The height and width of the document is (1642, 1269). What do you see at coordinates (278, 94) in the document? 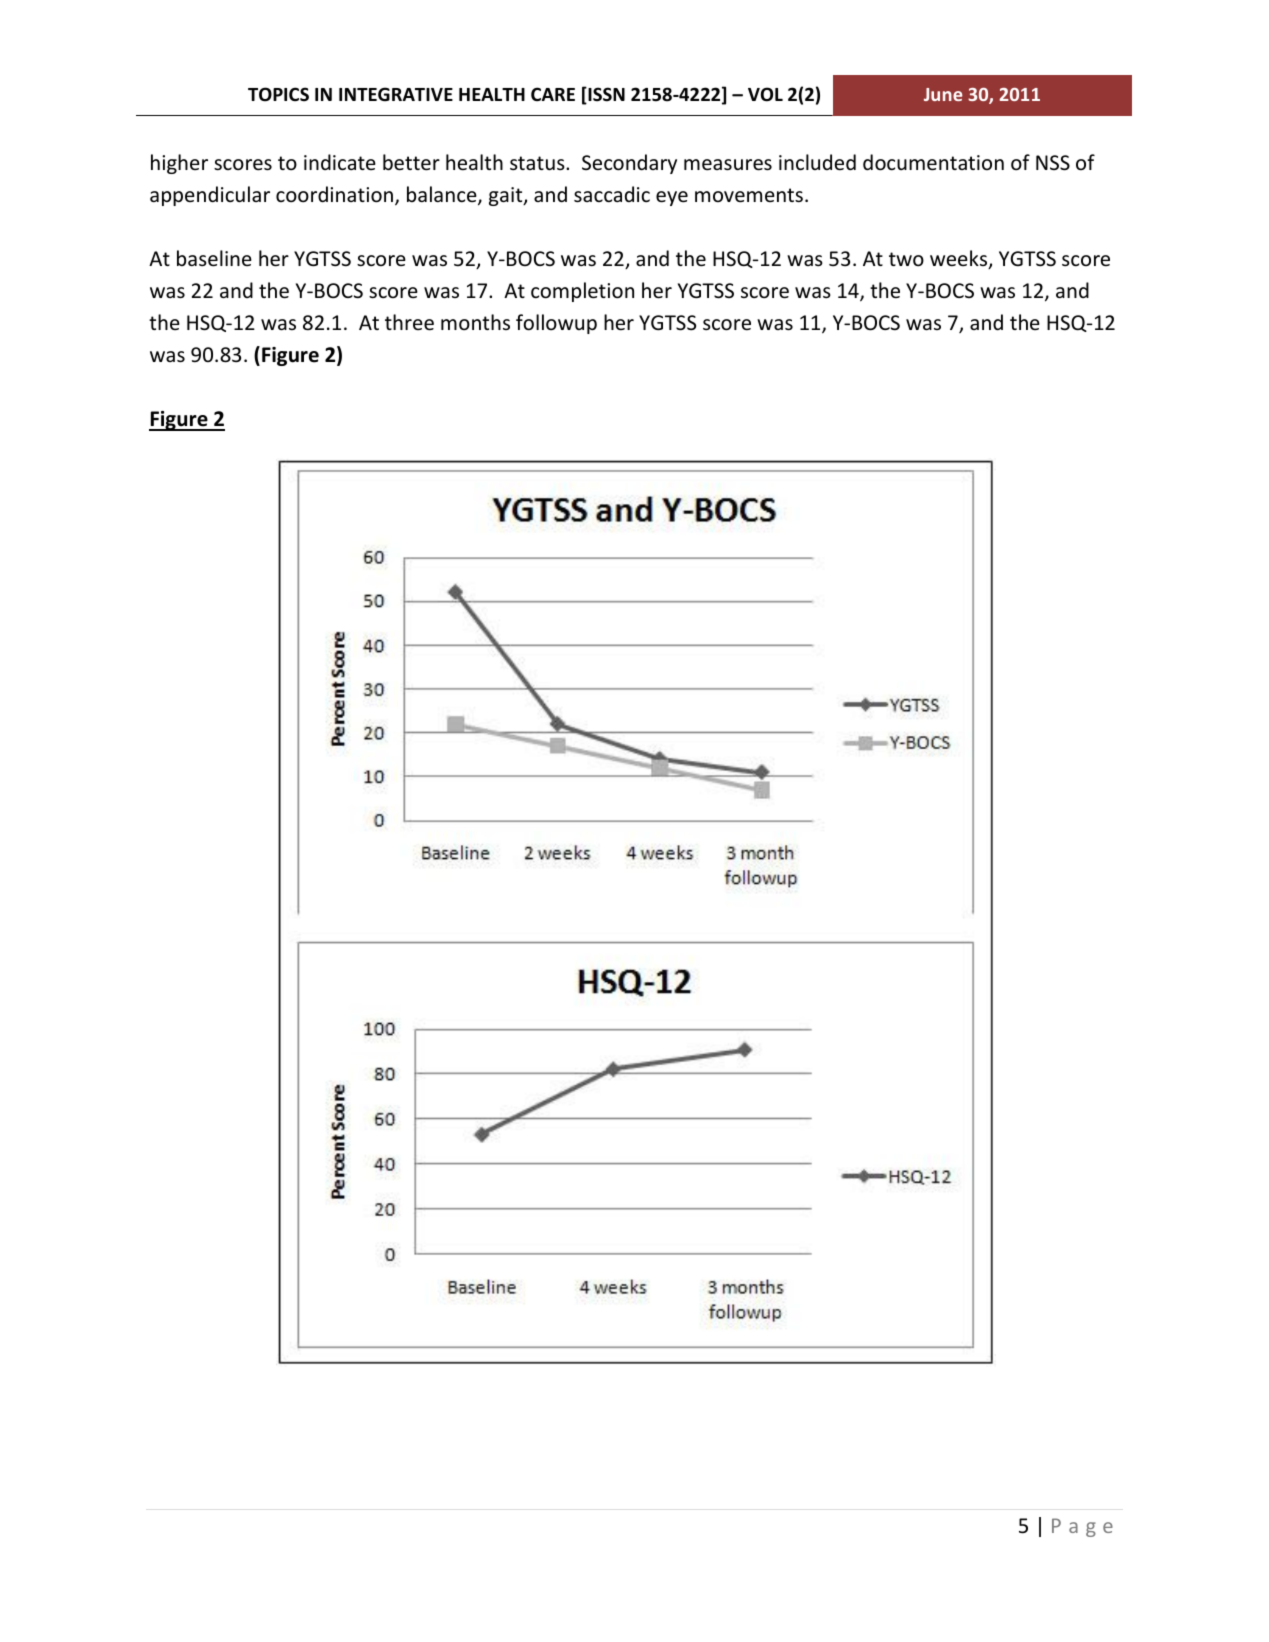
I see `TOPICS` at bounding box center [278, 94].
